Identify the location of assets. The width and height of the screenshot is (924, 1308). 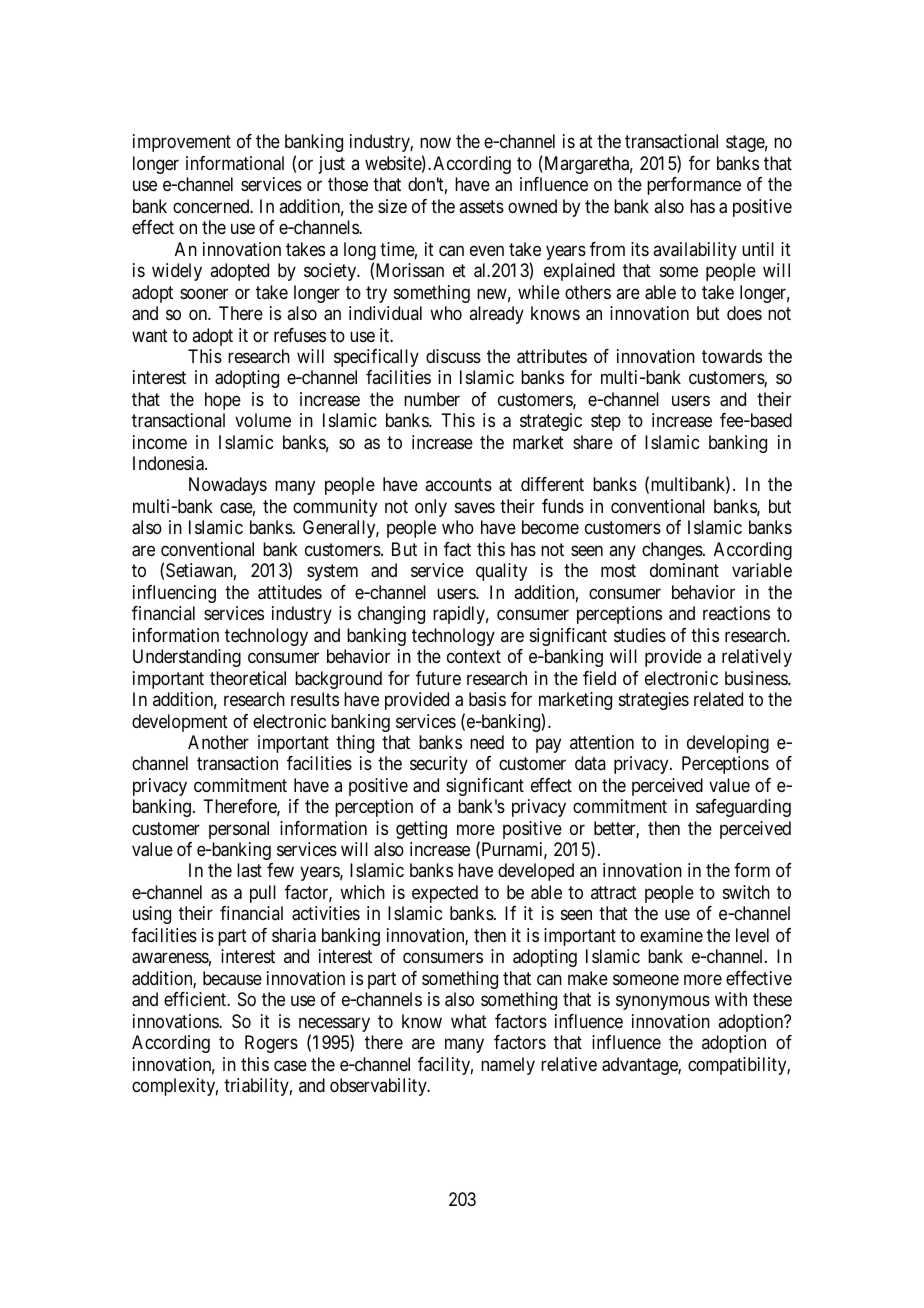
(481, 206).
